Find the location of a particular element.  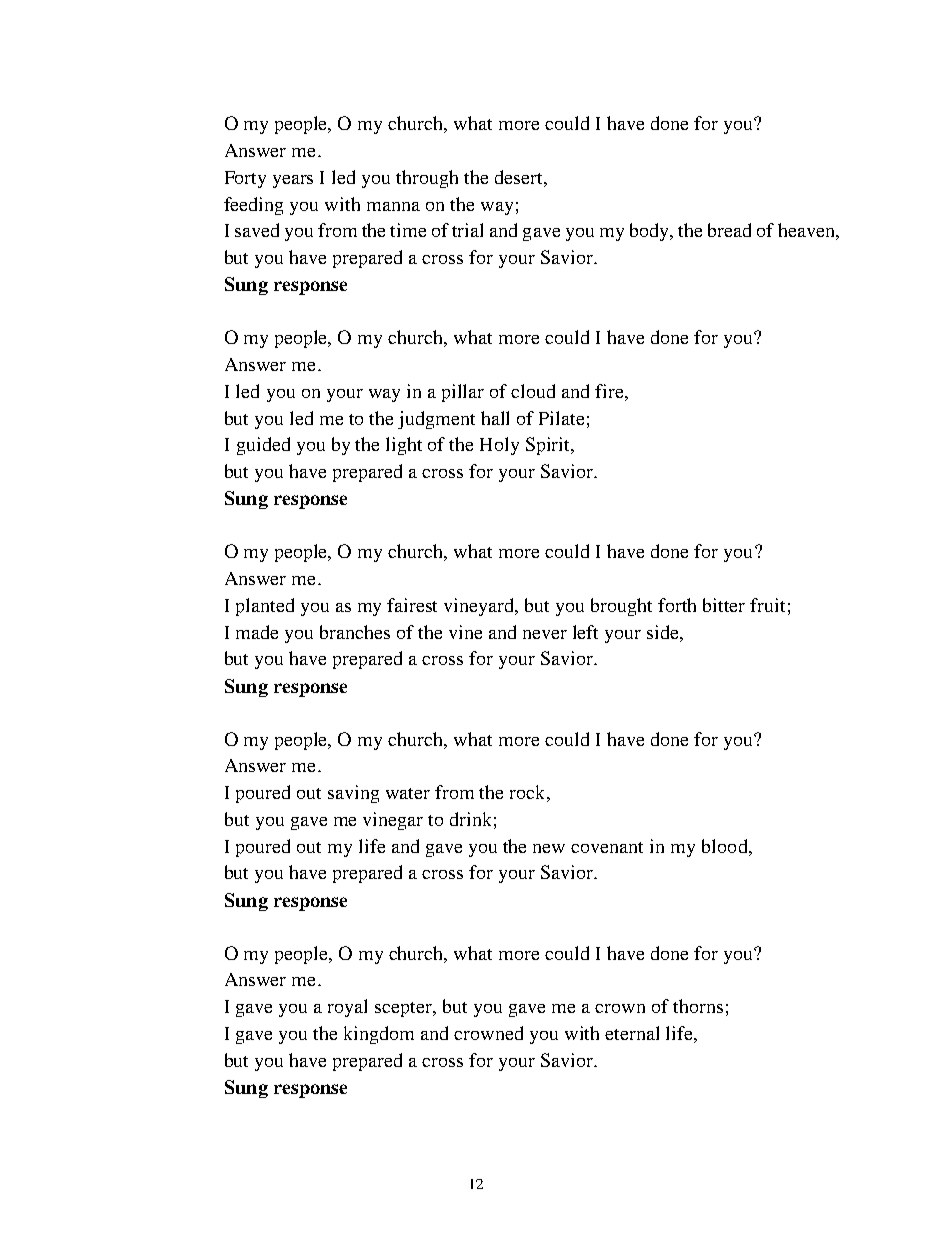

trial is located at coordinates (467, 230).
